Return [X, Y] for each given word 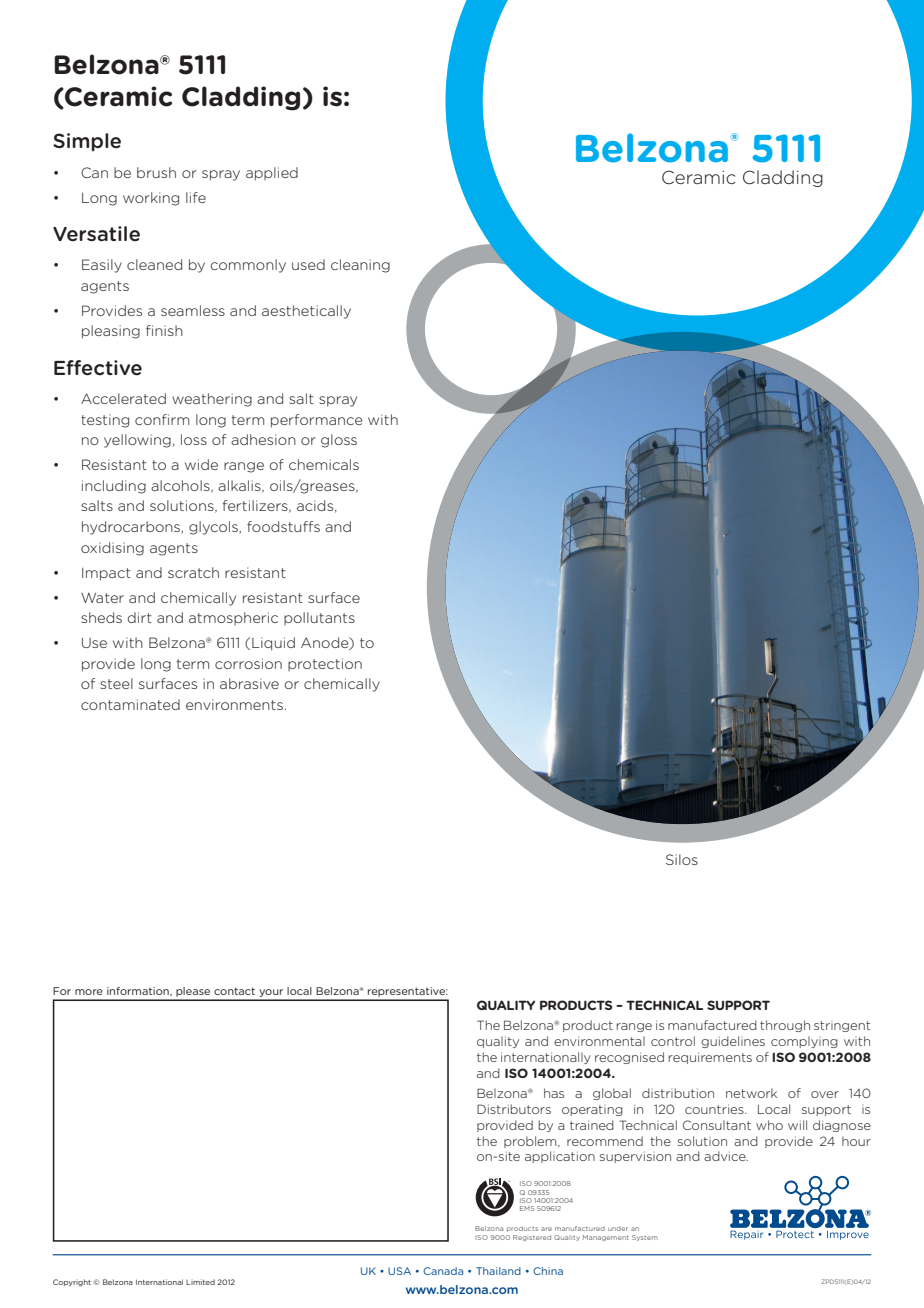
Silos [682, 859]
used [308, 264]
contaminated [130, 704]
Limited [200, 1282]
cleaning [360, 266]
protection [325, 664]
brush [156, 172]
